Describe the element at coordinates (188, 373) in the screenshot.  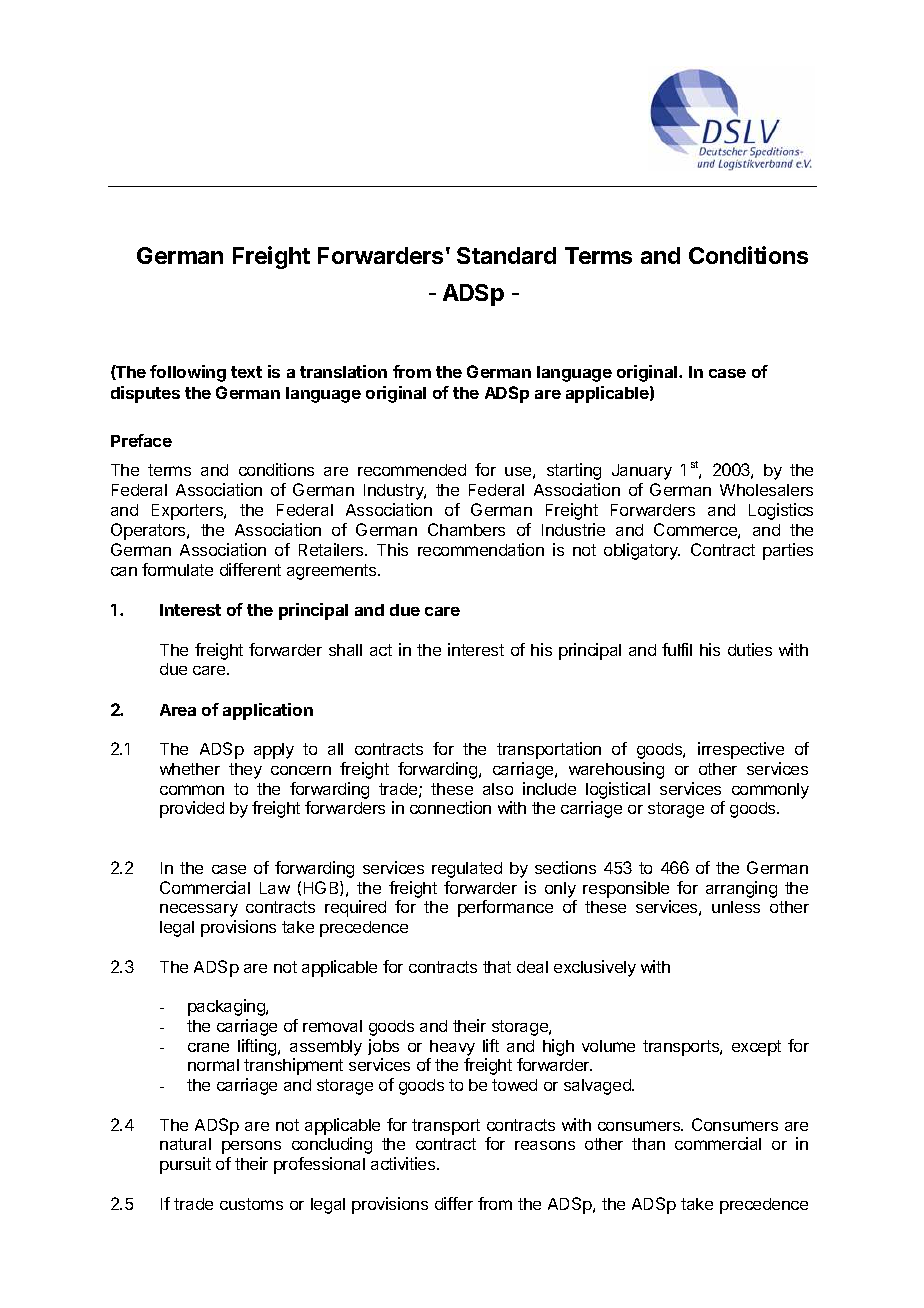
I see `following` at that location.
